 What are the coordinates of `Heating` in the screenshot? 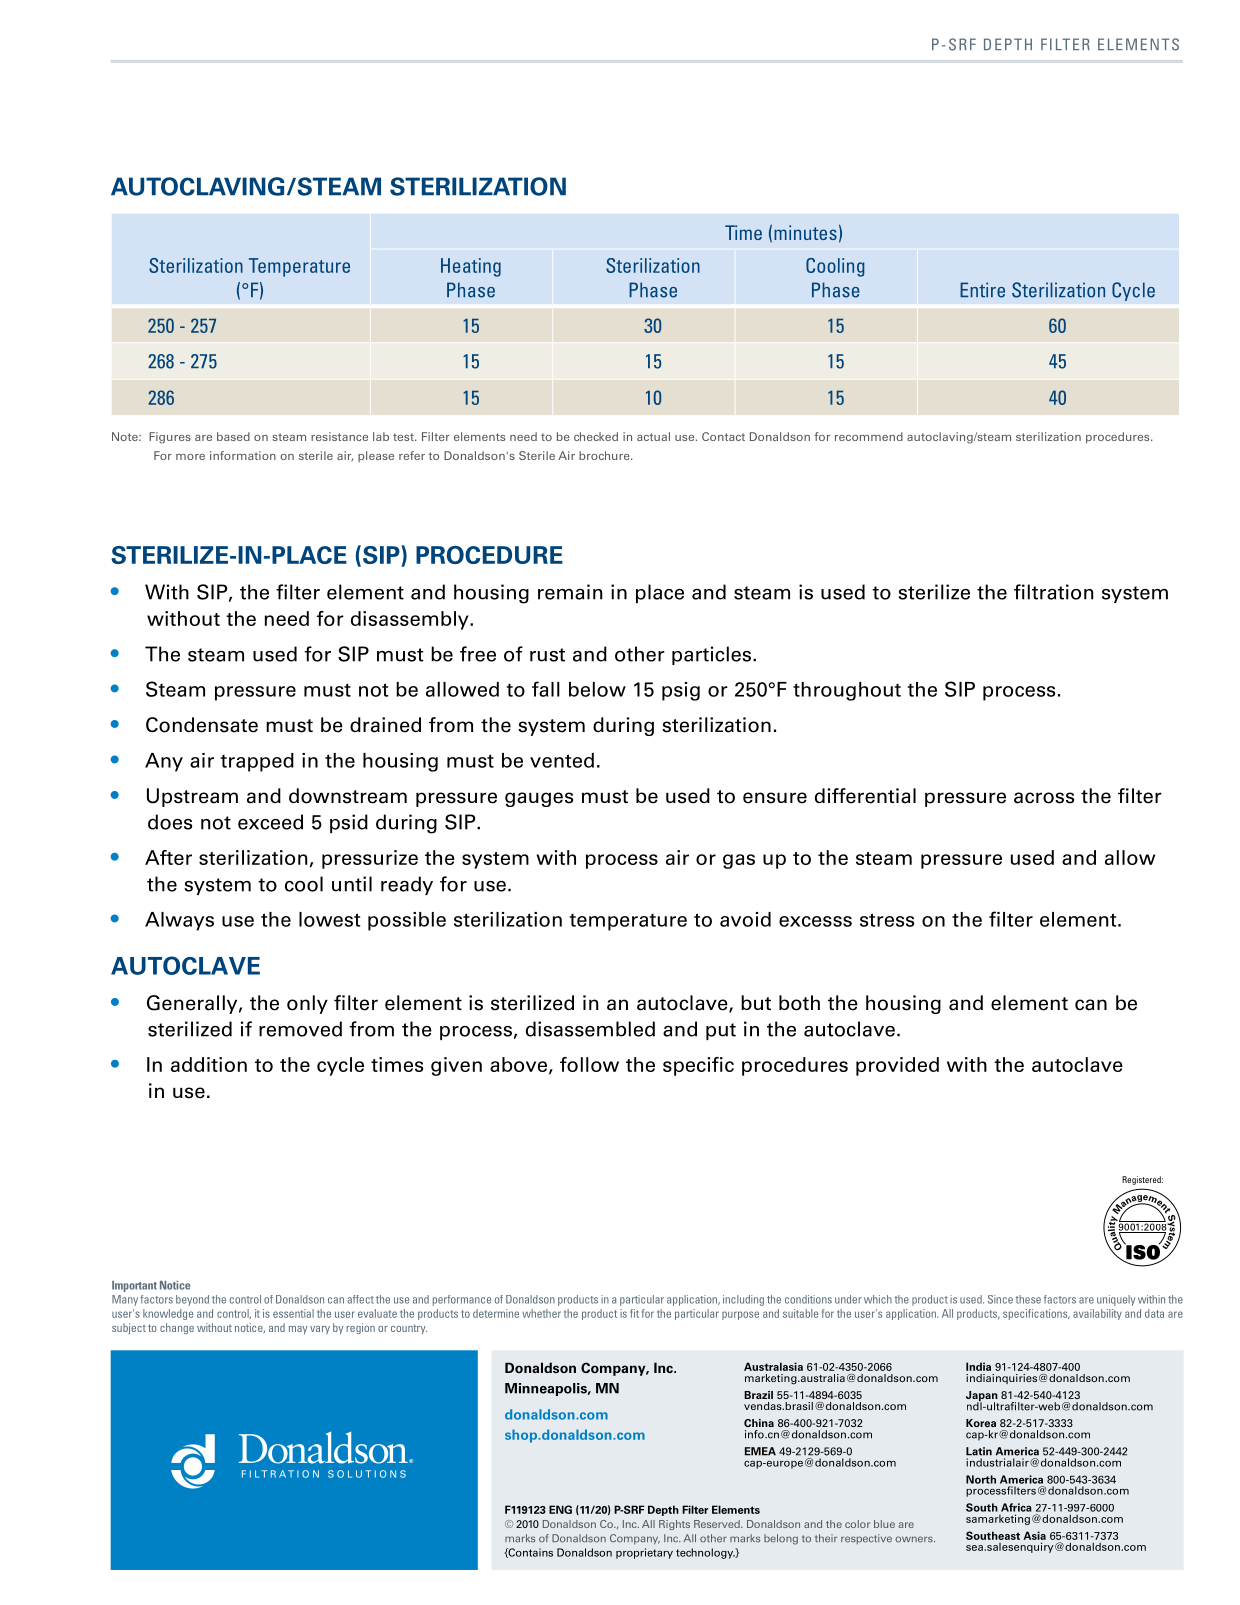 It's located at (471, 267).
